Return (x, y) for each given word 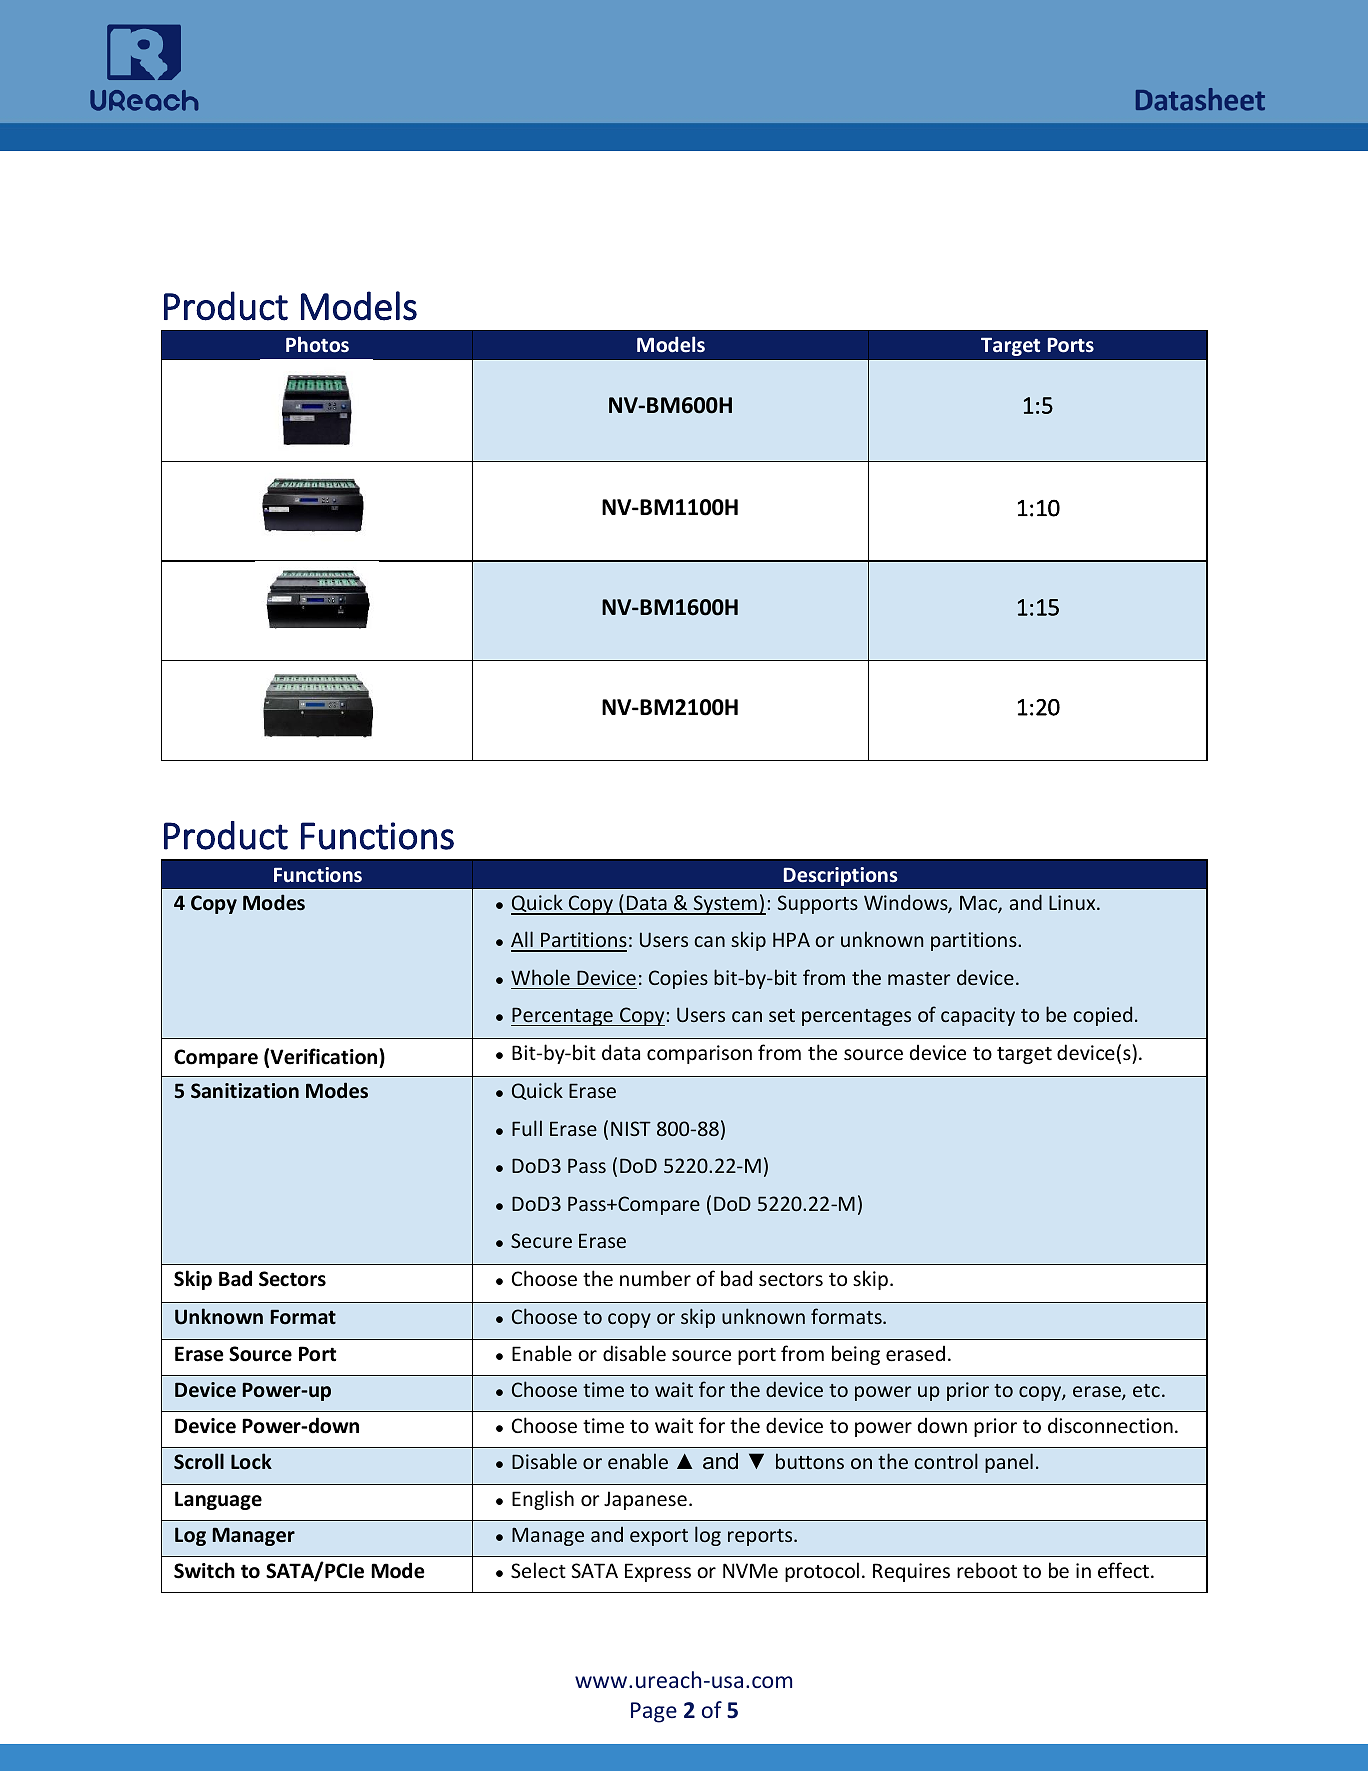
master (919, 978)
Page (654, 1712)
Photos (317, 344)
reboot (987, 1570)
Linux (1073, 902)
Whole (540, 977)
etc (1146, 1390)
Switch (204, 1570)
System (725, 905)
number (655, 1278)
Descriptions (840, 876)
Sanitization (245, 1091)
